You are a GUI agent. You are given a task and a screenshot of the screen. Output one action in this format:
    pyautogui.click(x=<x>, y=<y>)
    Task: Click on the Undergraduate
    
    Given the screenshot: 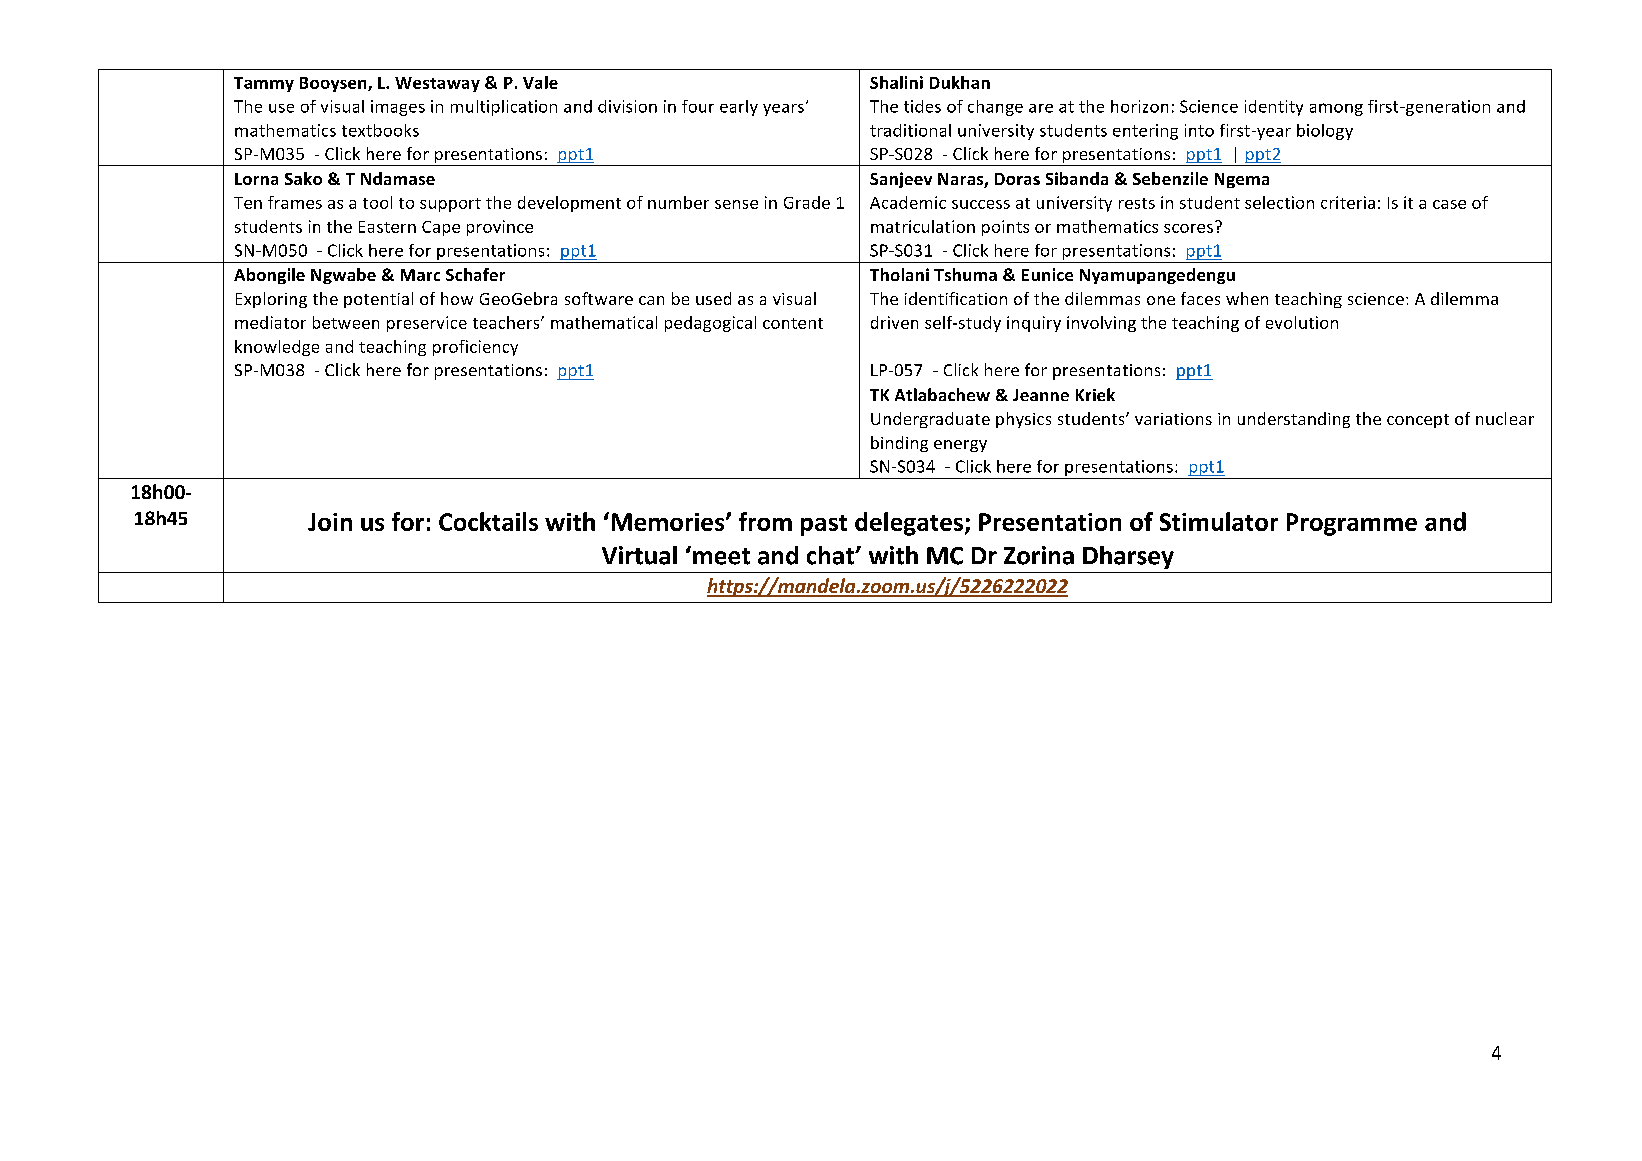 What is the action you would take?
    pyautogui.click(x=930, y=420)
